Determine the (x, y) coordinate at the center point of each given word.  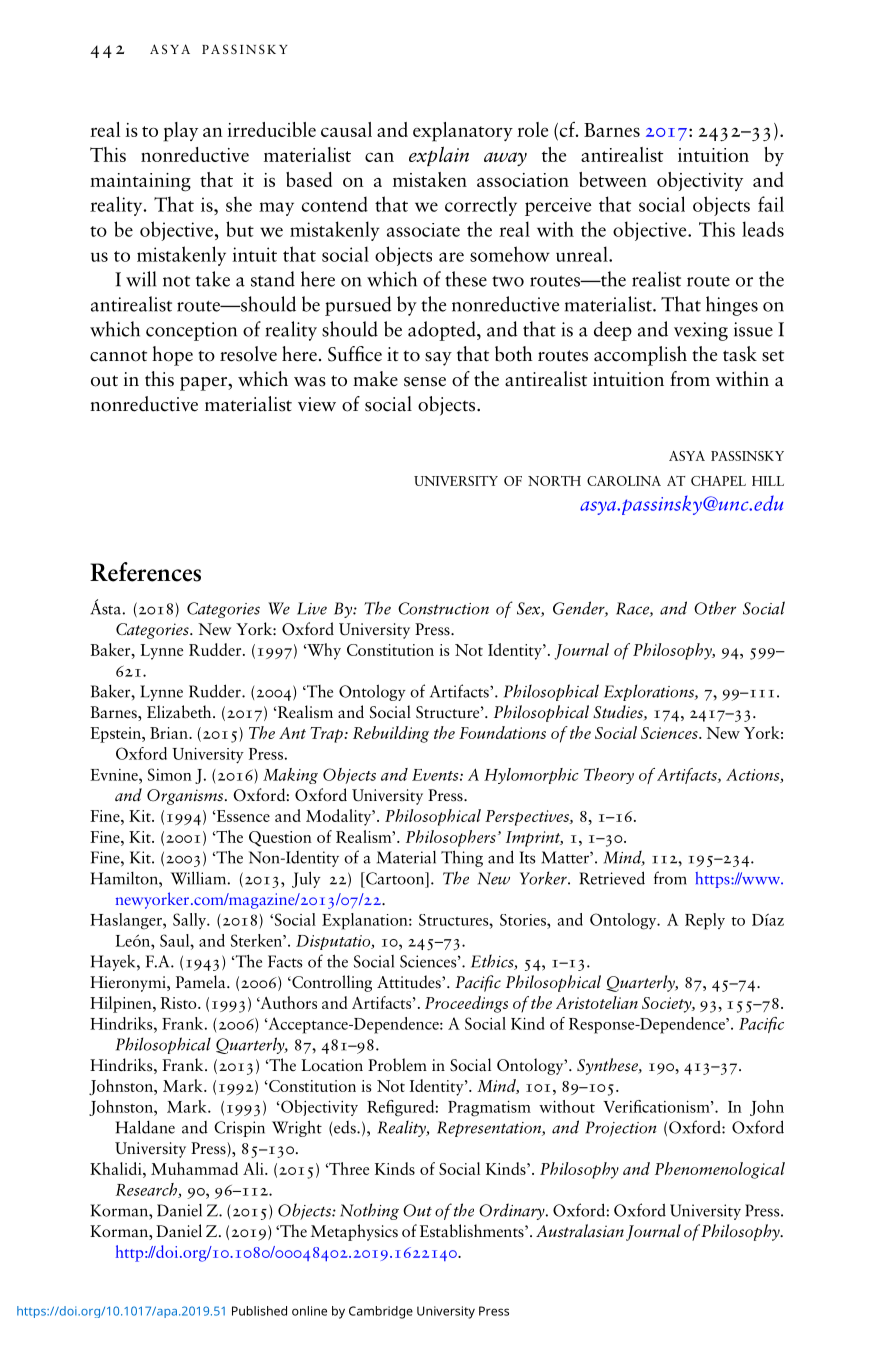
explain (439, 156)
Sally (191, 921)
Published (259, 1311)
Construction (443, 608)
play (181, 132)
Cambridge (381, 1312)
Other (715, 608)
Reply (705, 921)
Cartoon (395, 878)
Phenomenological (720, 1170)
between (613, 179)
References (145, 572)
